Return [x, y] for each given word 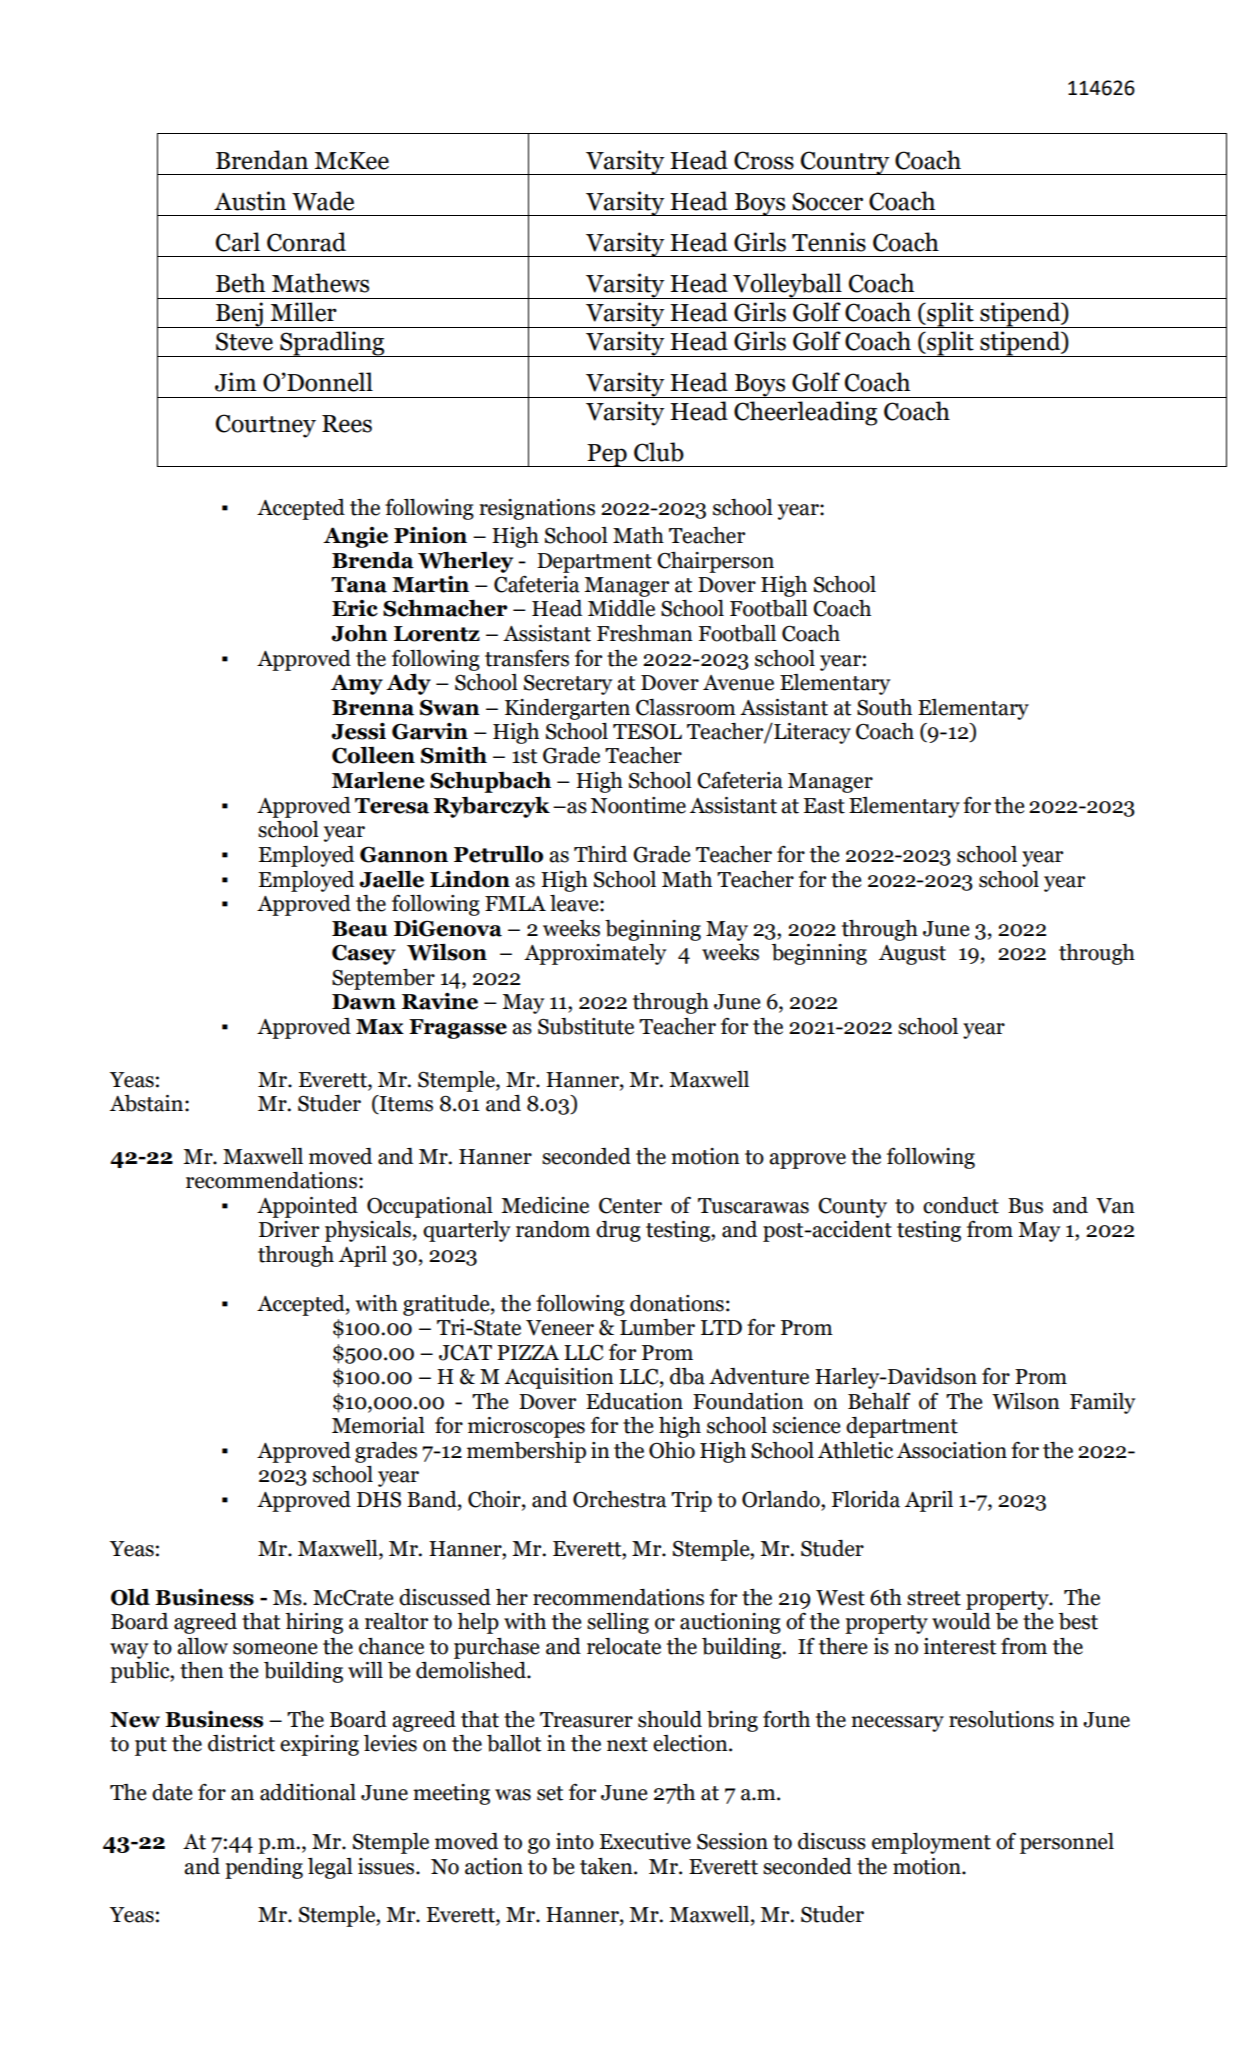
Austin [250, 201]
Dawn [364, 1002]
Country [845, 163]
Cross [764, 160]
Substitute [586, 1026]
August [912, 955]
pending [264, 1868]
